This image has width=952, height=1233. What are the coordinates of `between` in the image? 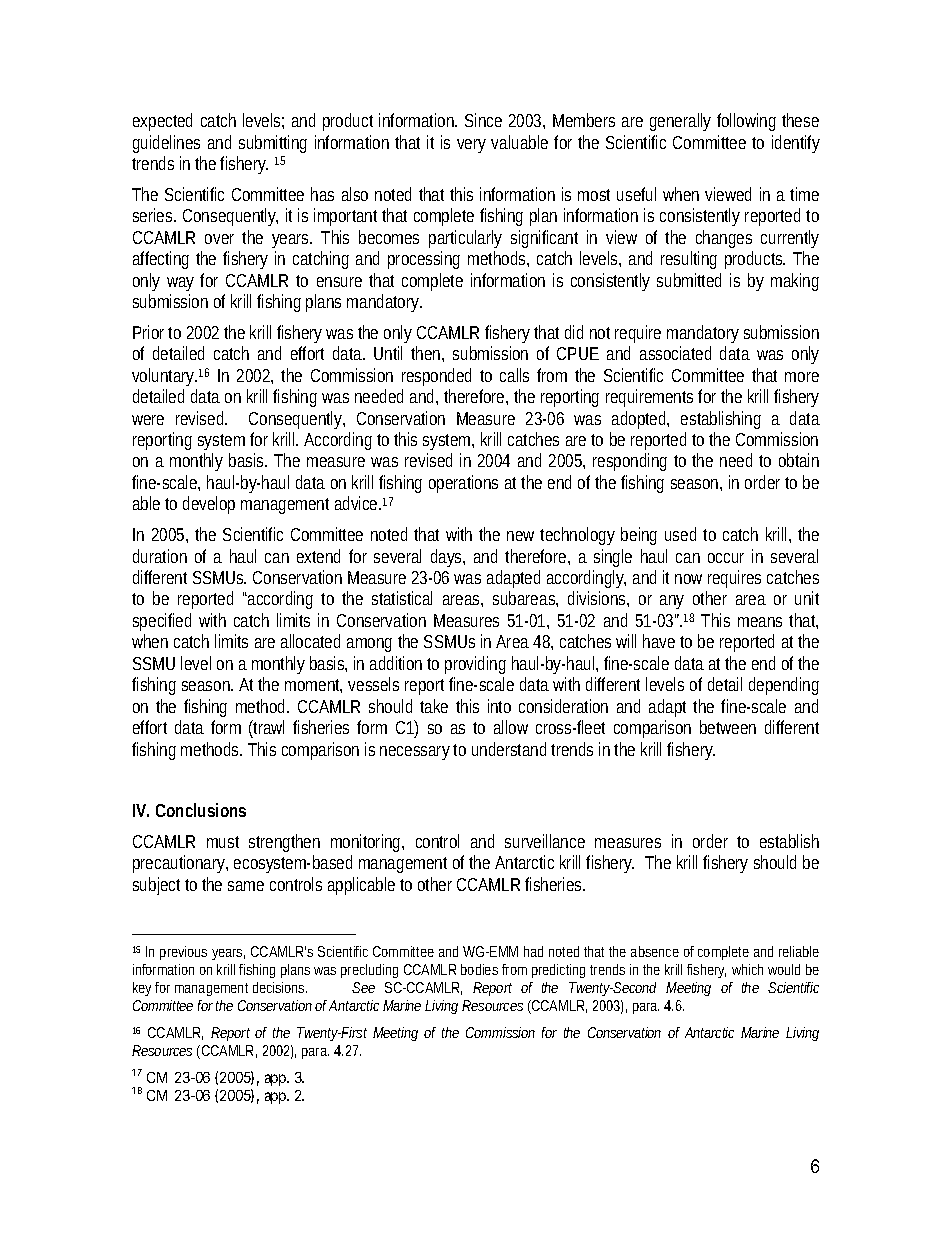 It's located at (728, 727).
